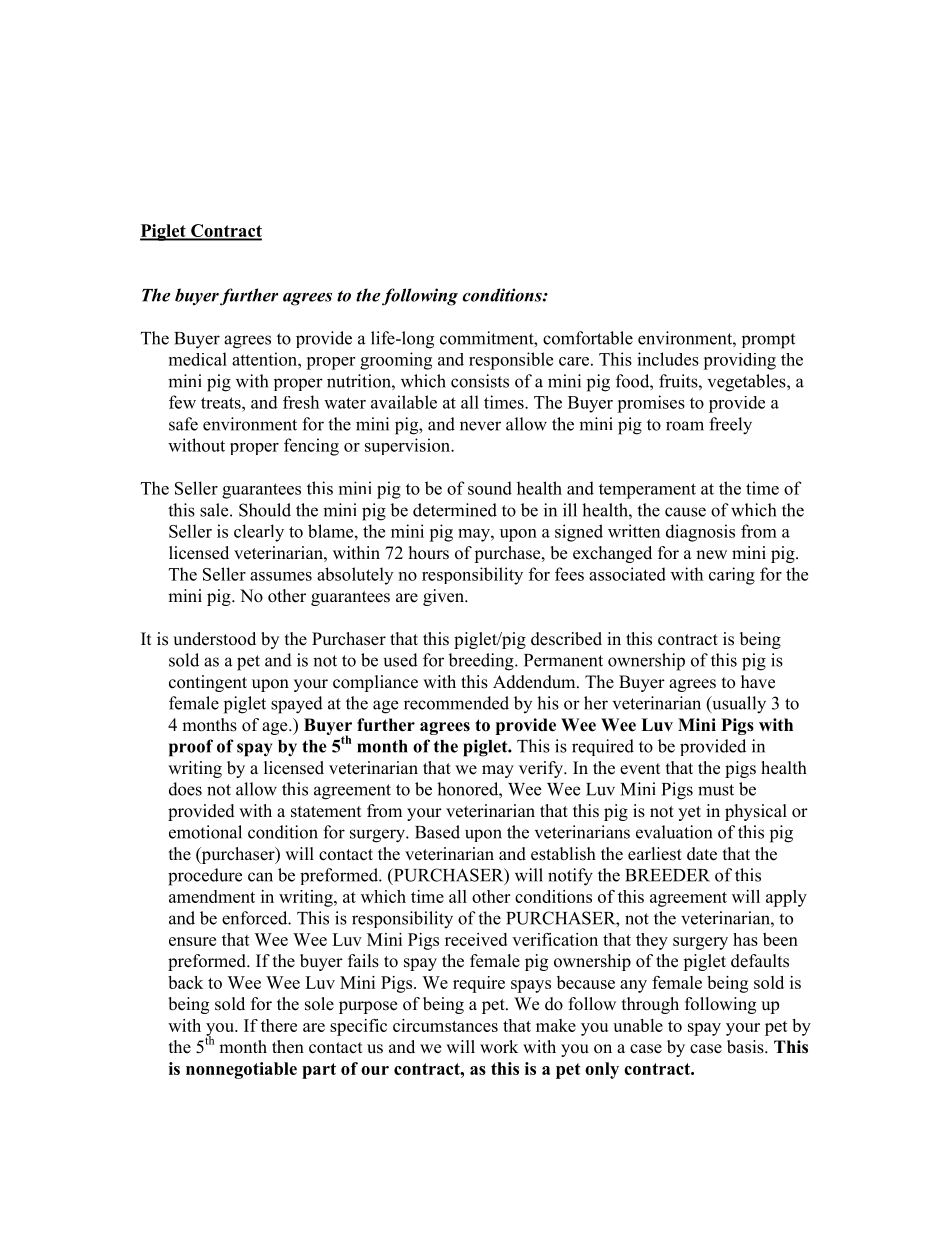 The width and height of the page is (952, 1233). I want to click on then, so click(288, 1047).
